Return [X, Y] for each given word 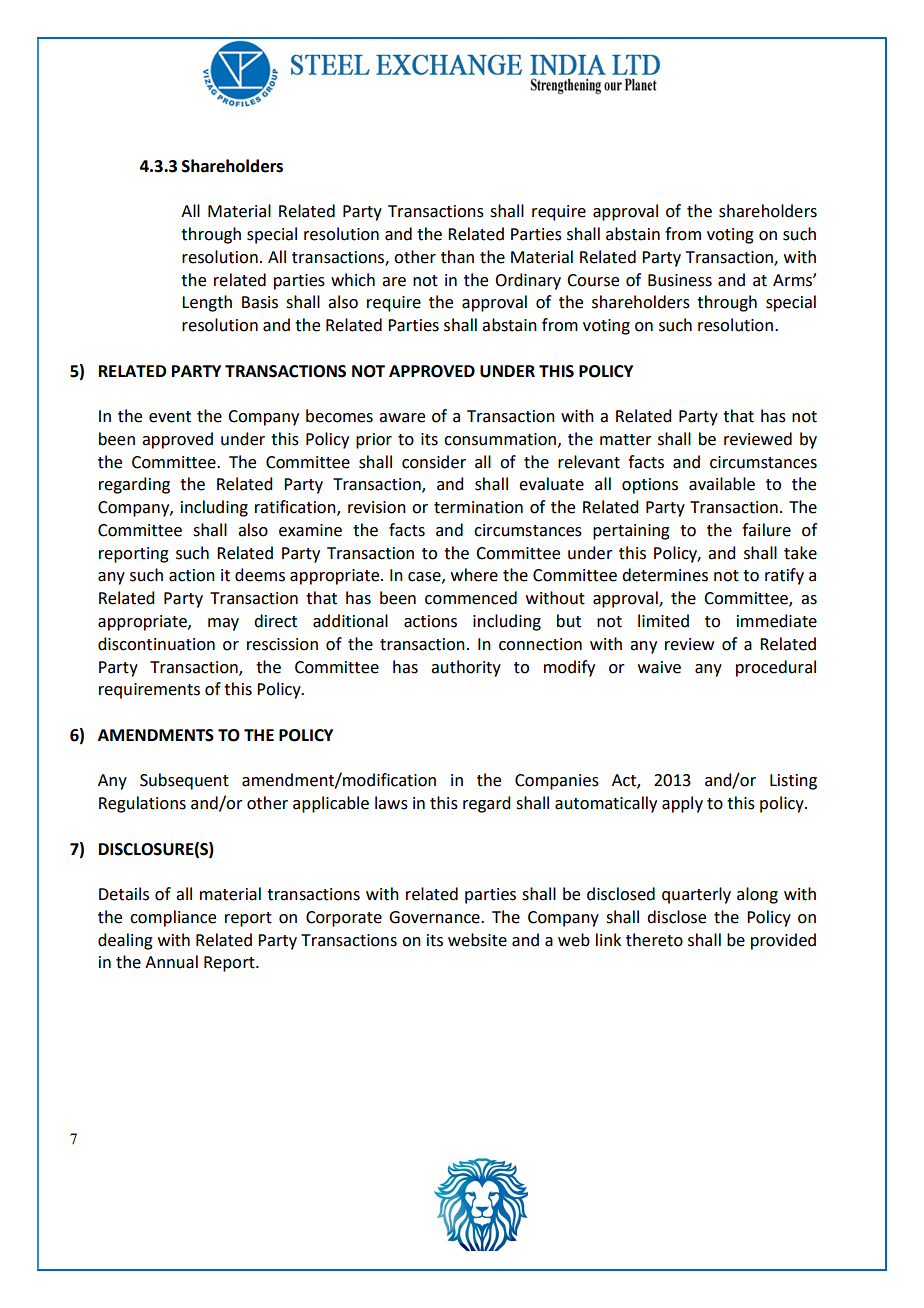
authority [466, 668]
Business [680, 280]
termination [478, 507]
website [477, 940]
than [457, 257]
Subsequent [184, 781]
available [722, 484]
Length [207, 303]
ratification [296, 508]
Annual [171, 962]
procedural [776, 668]
